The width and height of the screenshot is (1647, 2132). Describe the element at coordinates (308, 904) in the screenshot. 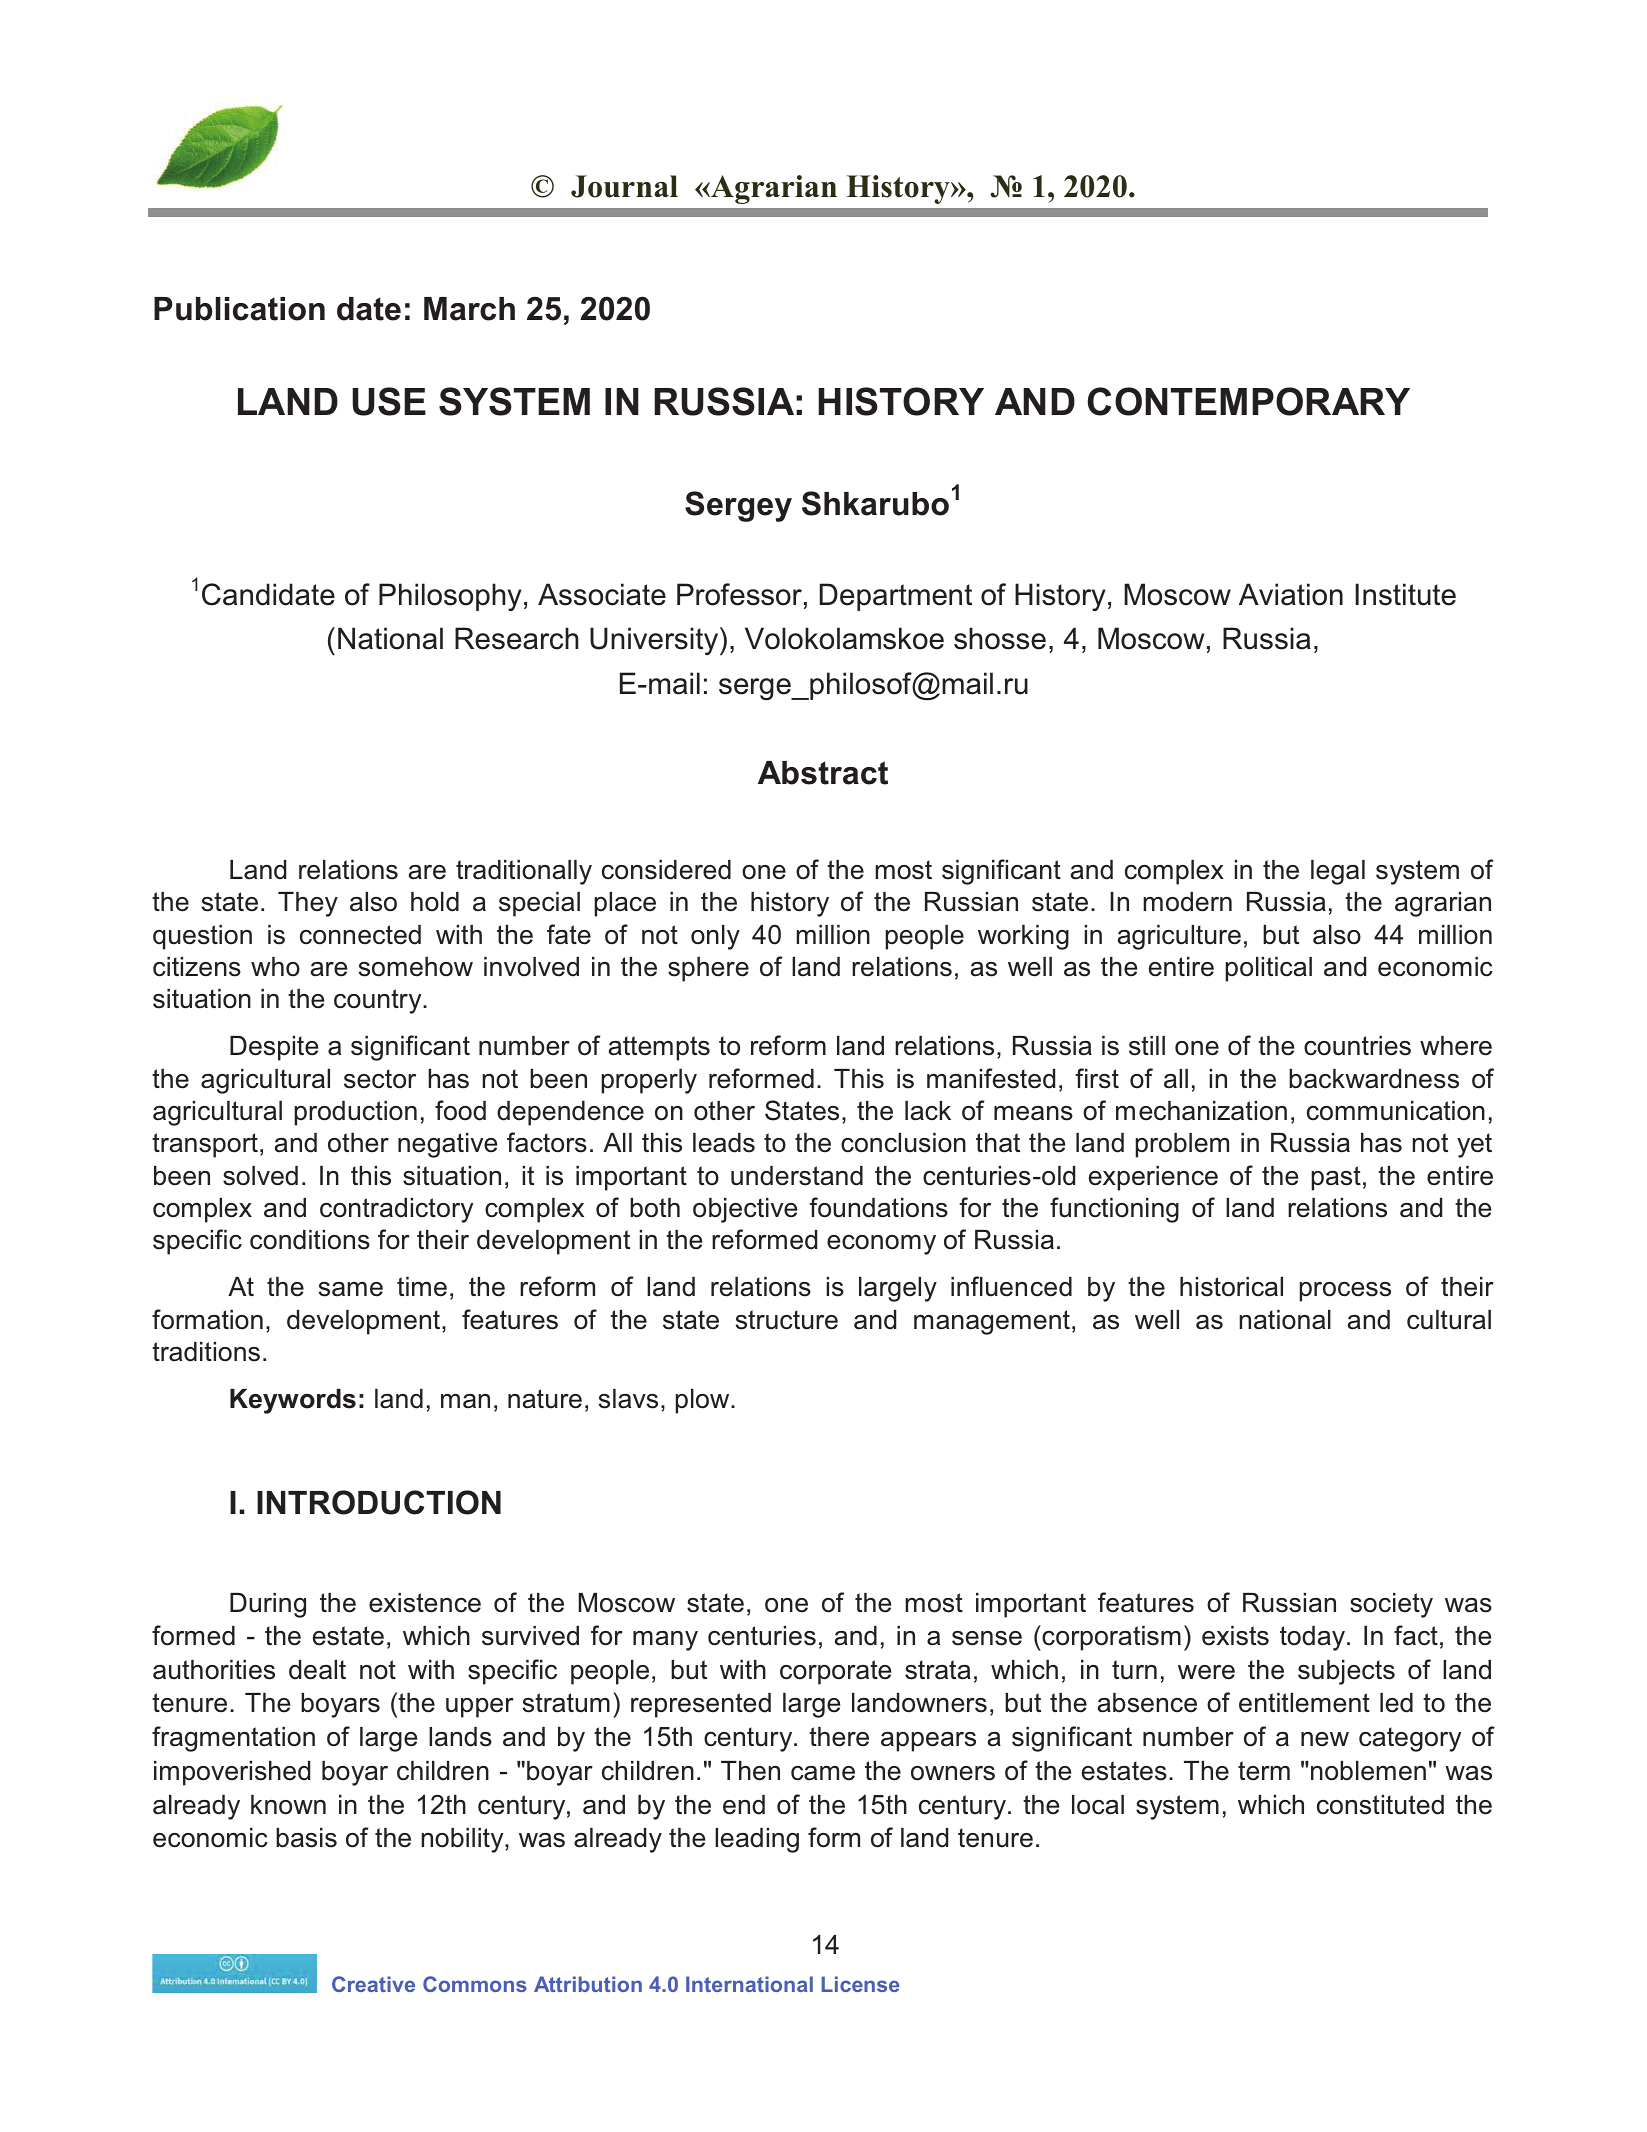

I see `They` at that location.
